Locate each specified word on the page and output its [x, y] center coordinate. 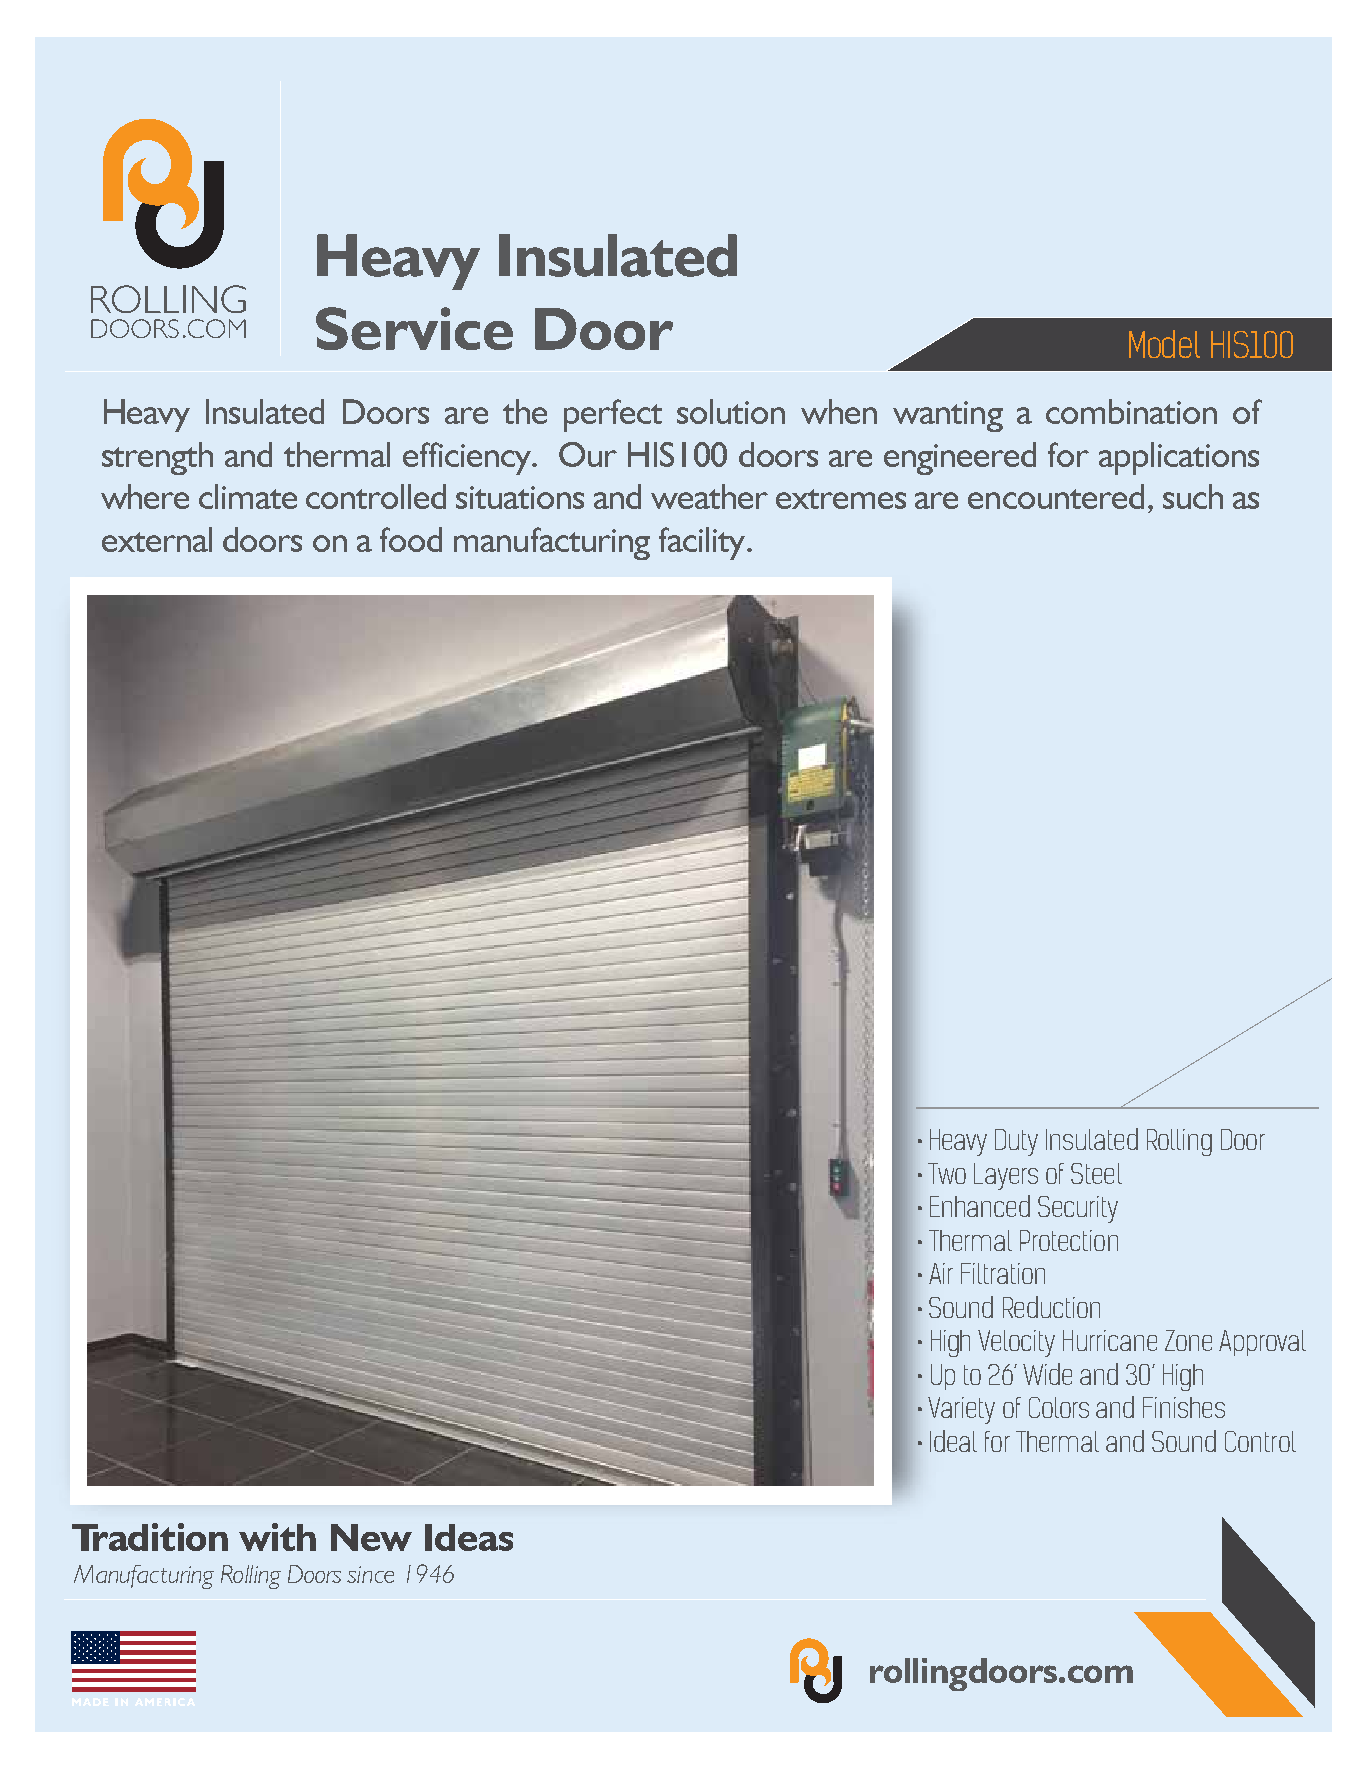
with [277, 1537]
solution [731, 411]
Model [1164, 344]
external [157, 539]
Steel [1096, 1173]
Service [414, 328]
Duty [1016, 1142]
